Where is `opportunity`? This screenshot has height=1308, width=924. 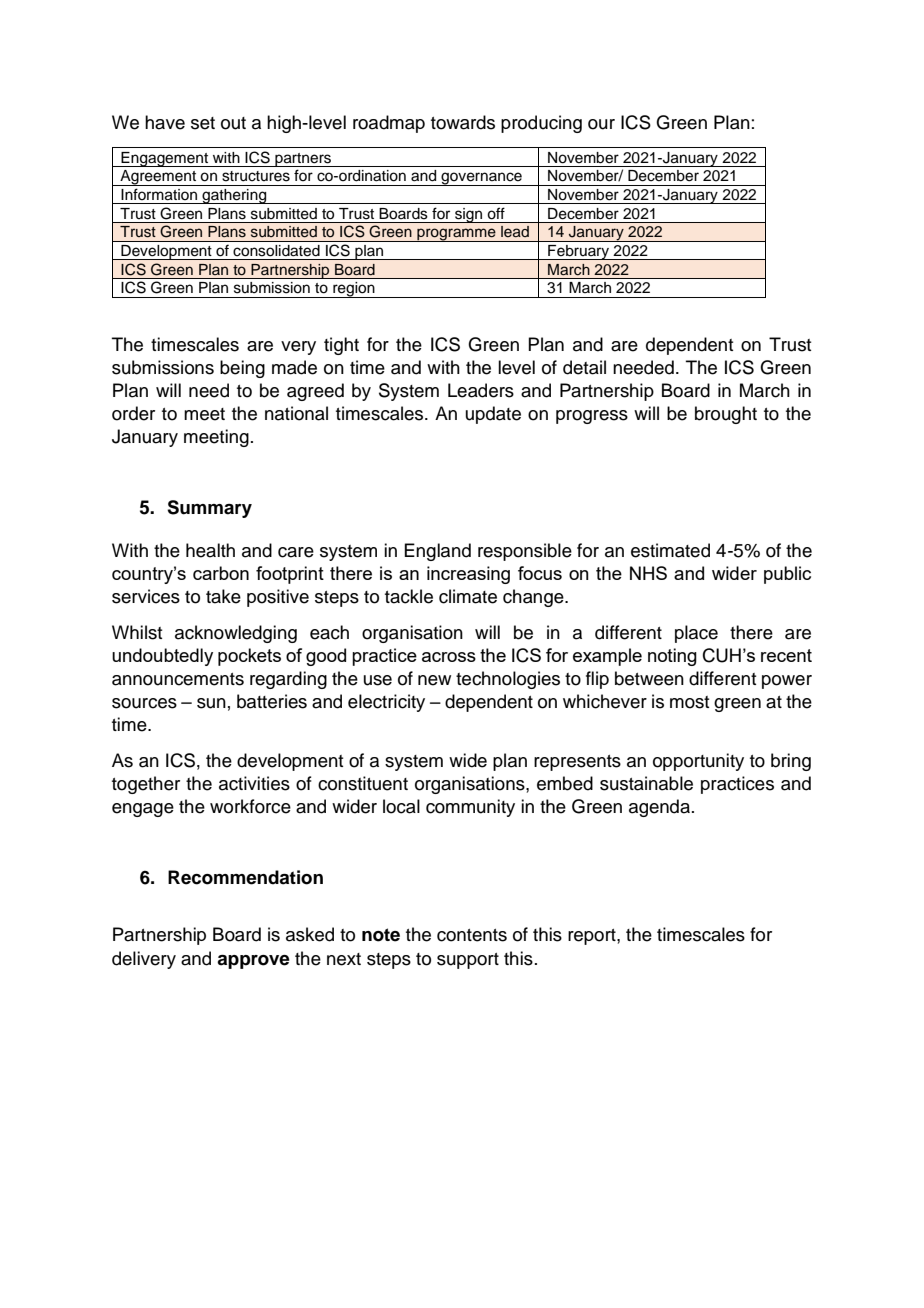 opportunity is located at coordinates (698, 762).
